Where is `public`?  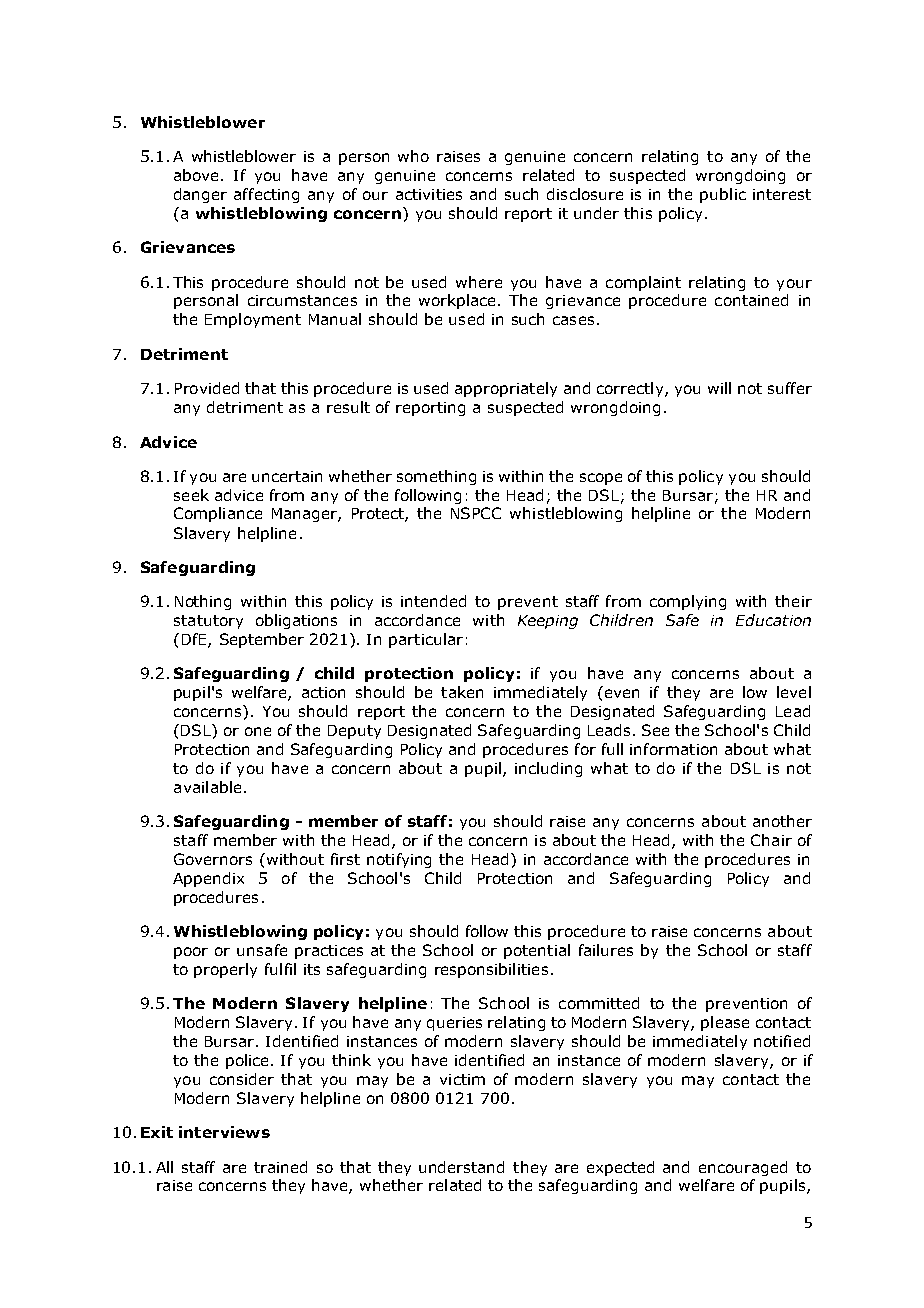 public is located at coordinates (723, 195).
